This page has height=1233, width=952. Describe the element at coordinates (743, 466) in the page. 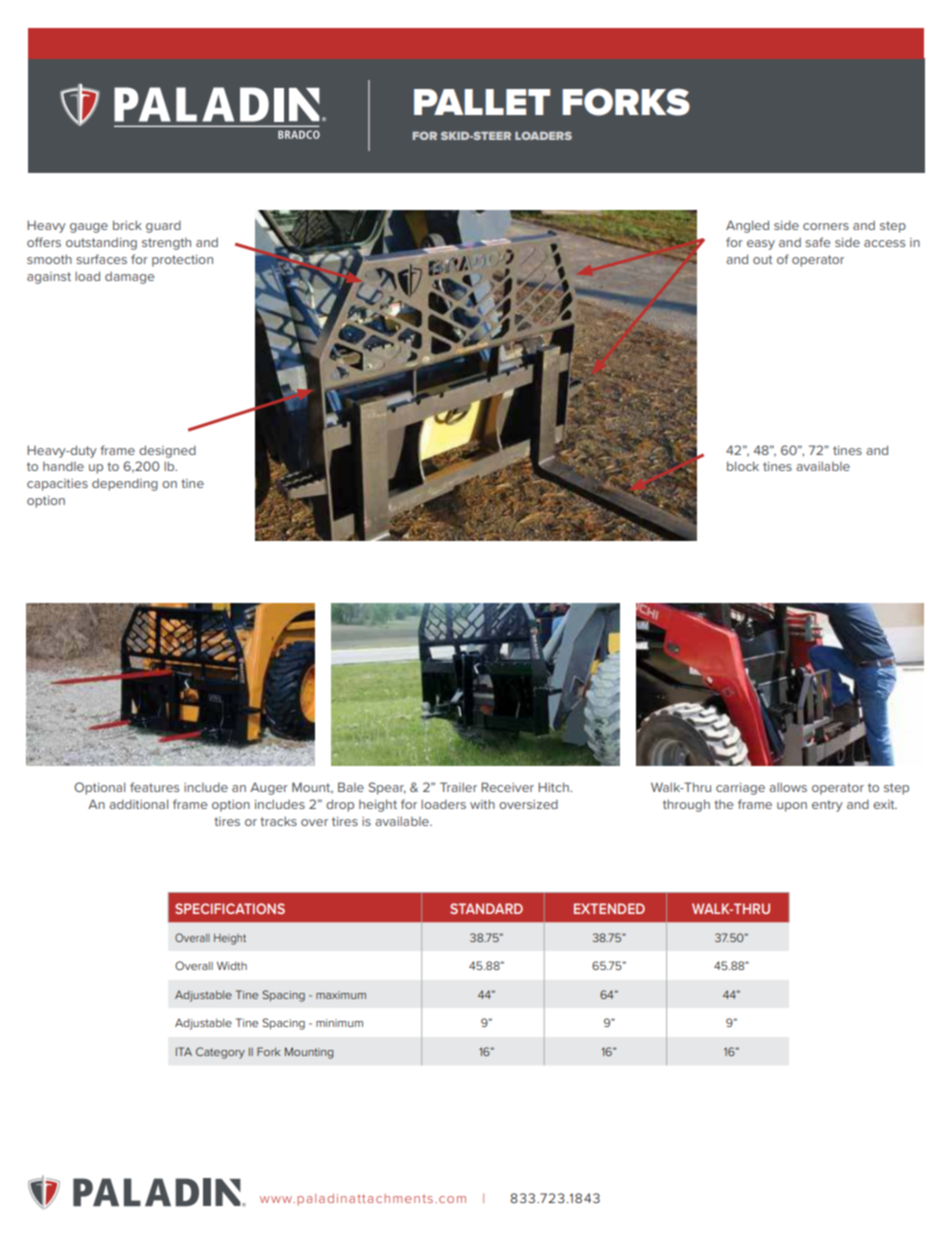

I see `block` at that location.
